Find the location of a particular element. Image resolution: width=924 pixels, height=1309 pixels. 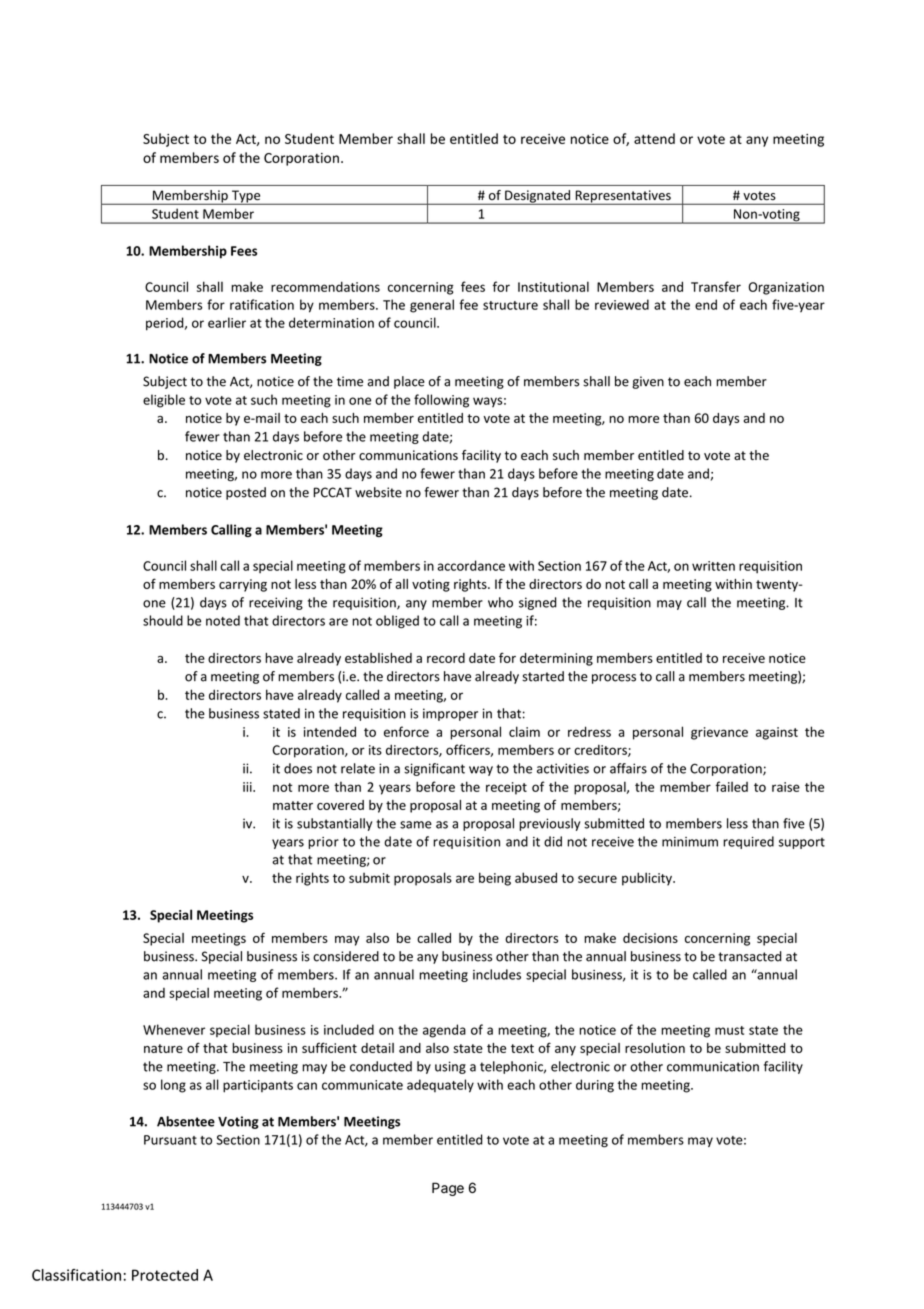

should is located at coordinates (163, 620).
